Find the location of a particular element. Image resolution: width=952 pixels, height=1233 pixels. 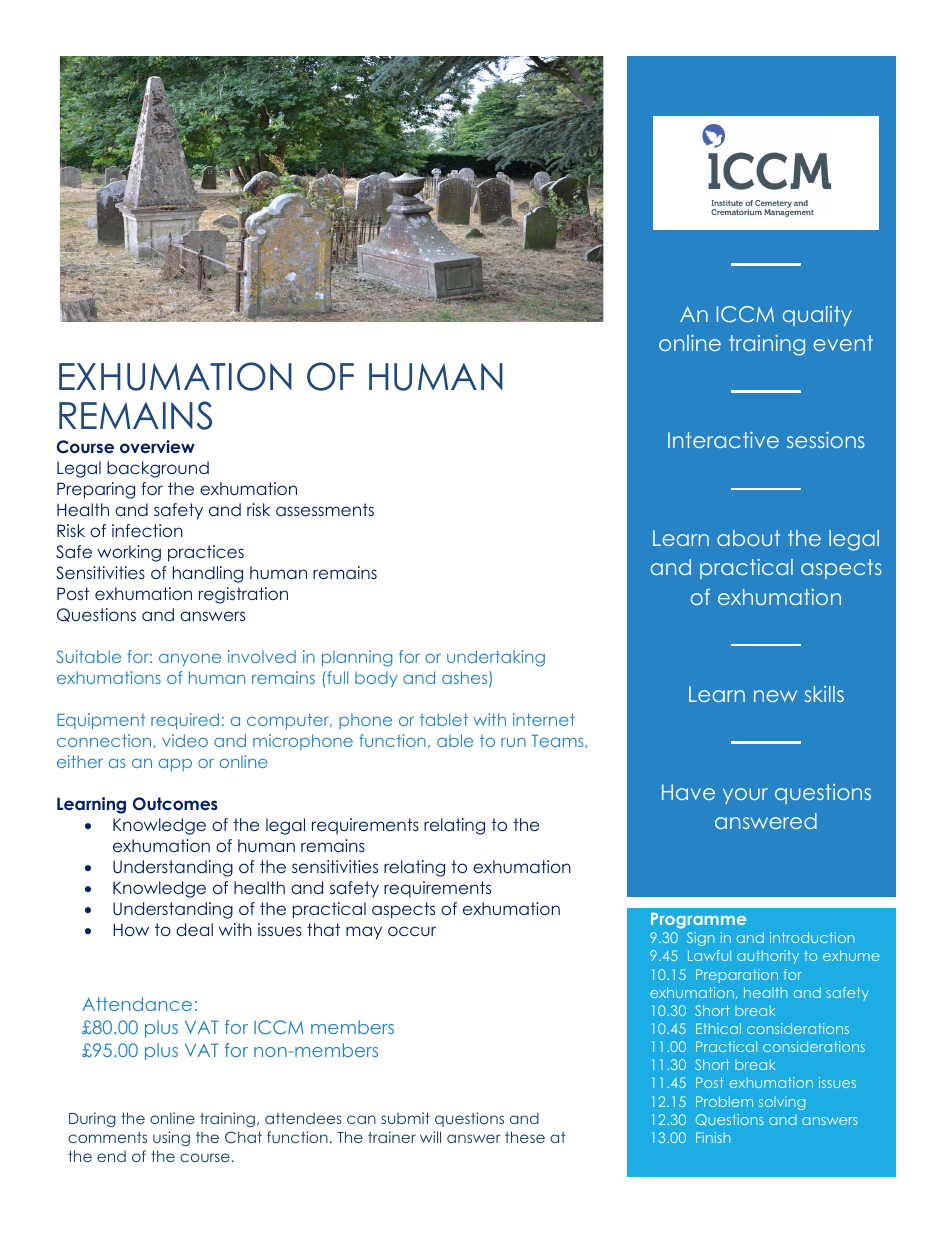

overview is located at coordinates (157, 446).
